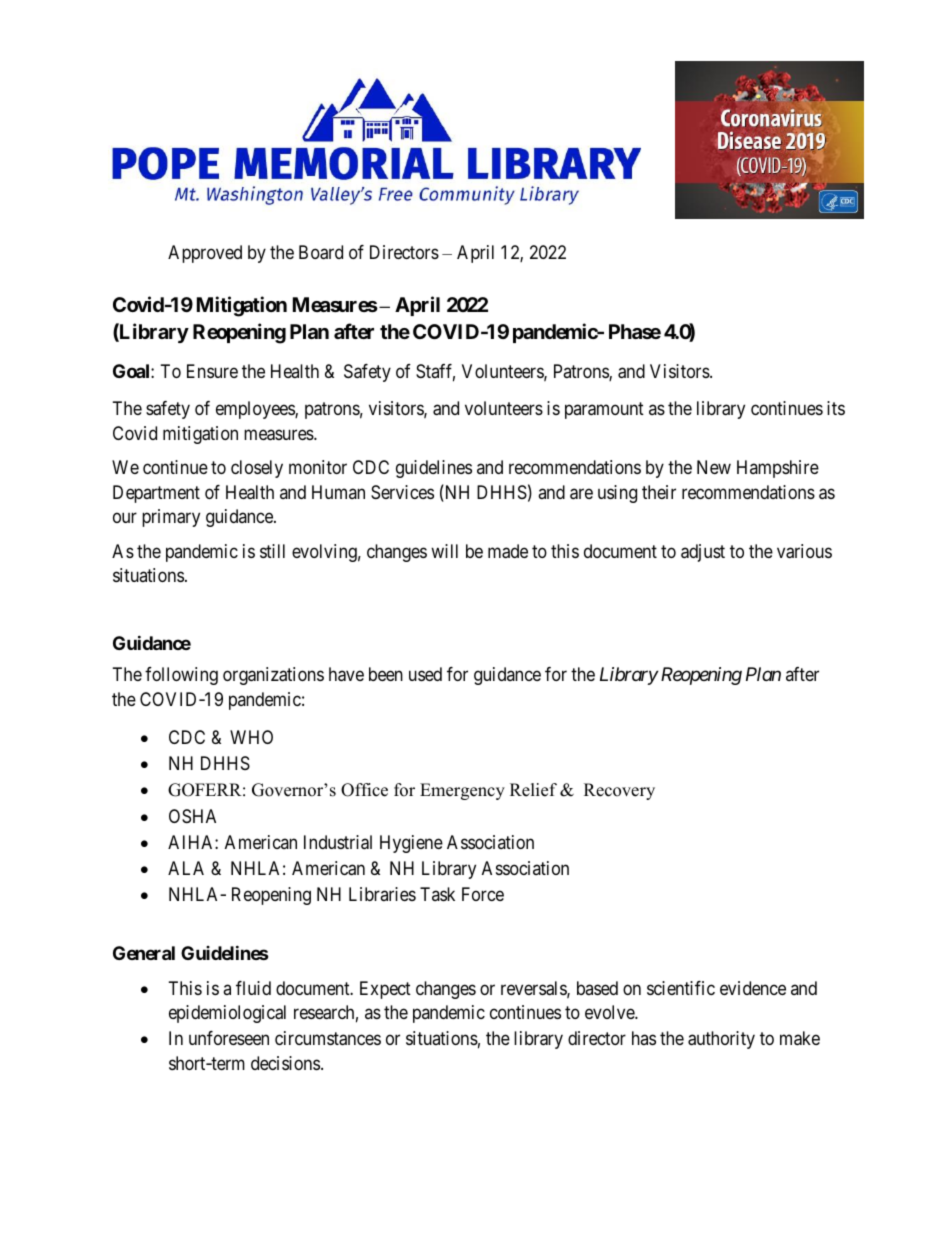  I want to click on Approved, so click(205, 254).
